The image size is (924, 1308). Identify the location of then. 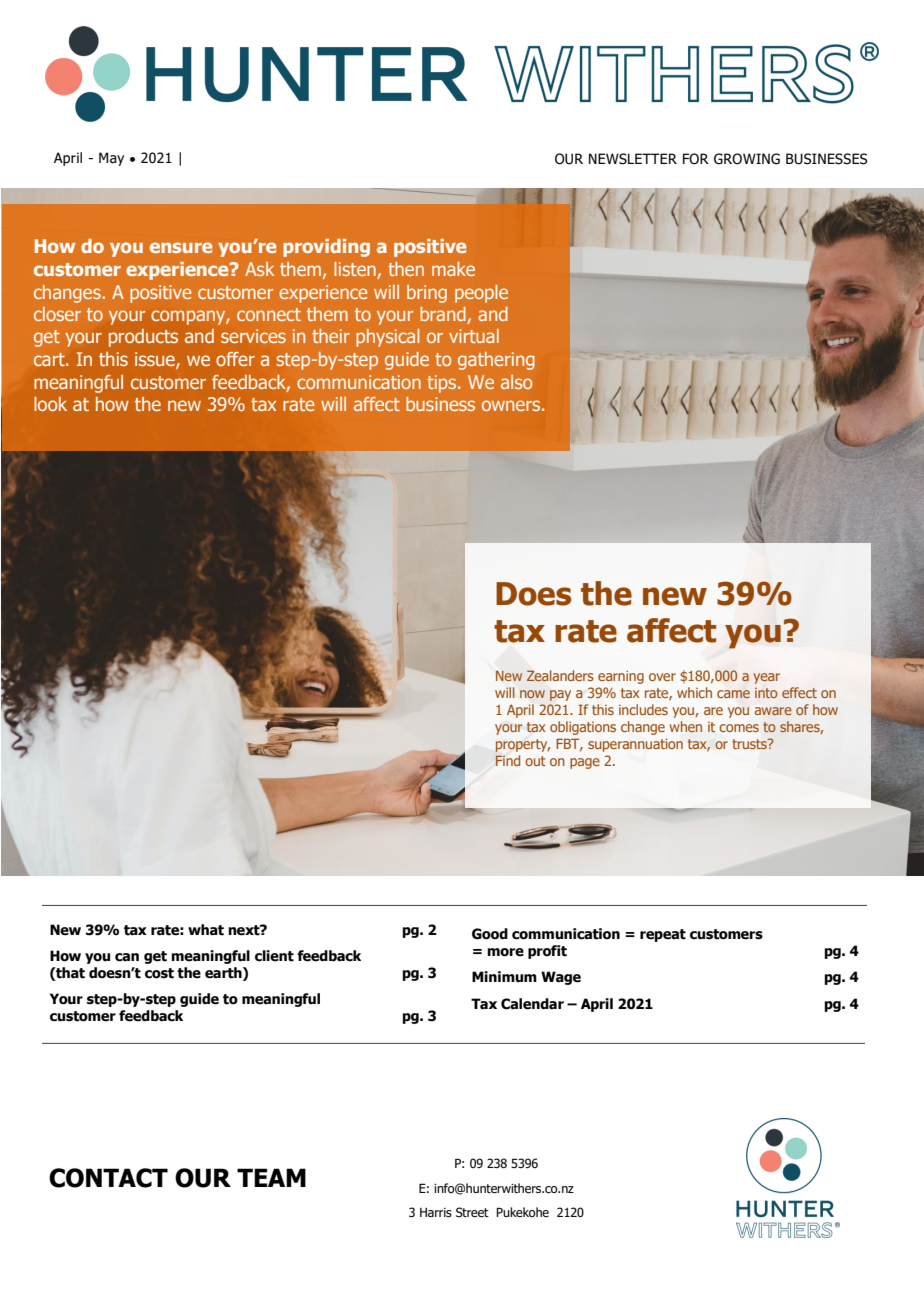
(406, 269).
